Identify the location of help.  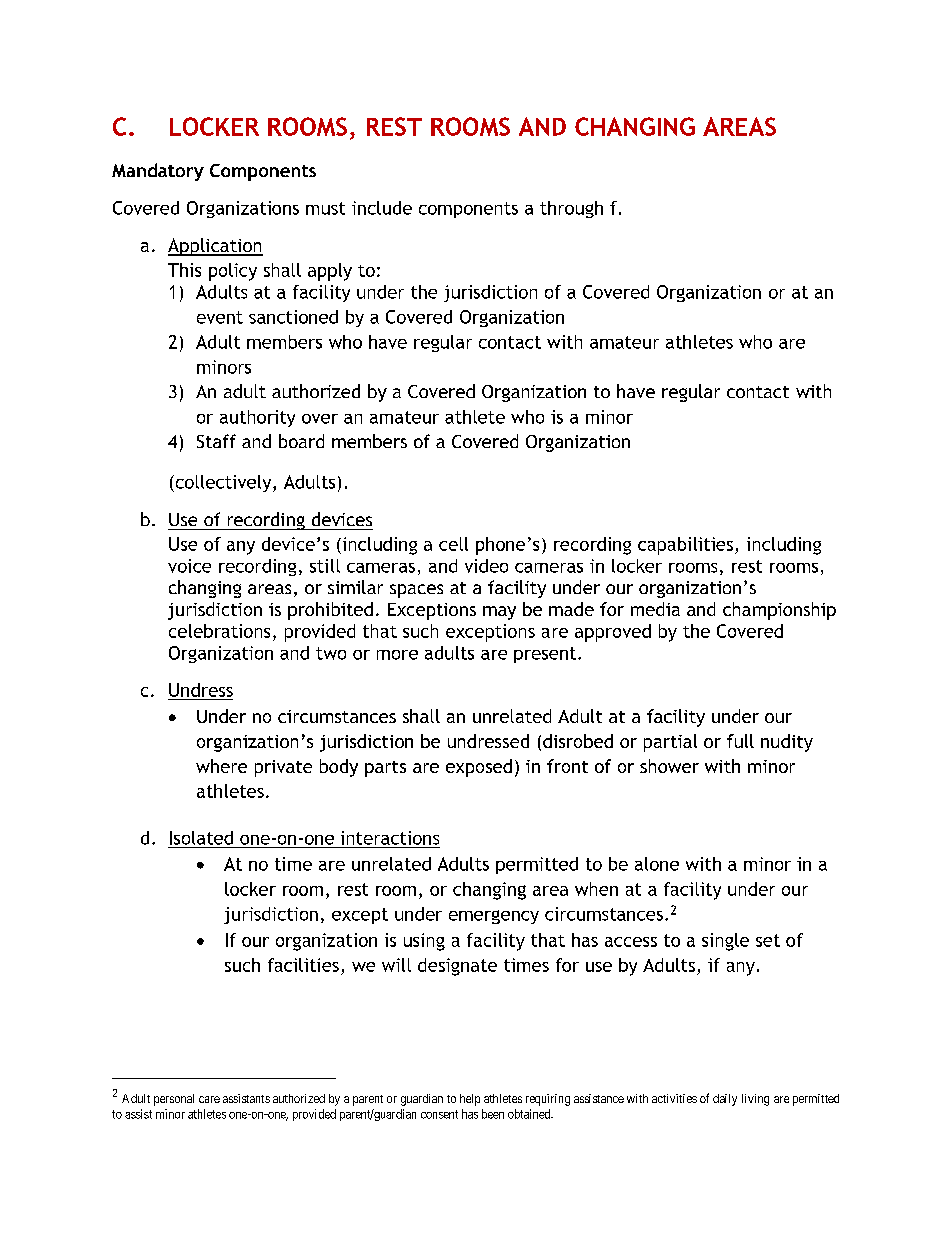
(470, 1100).
